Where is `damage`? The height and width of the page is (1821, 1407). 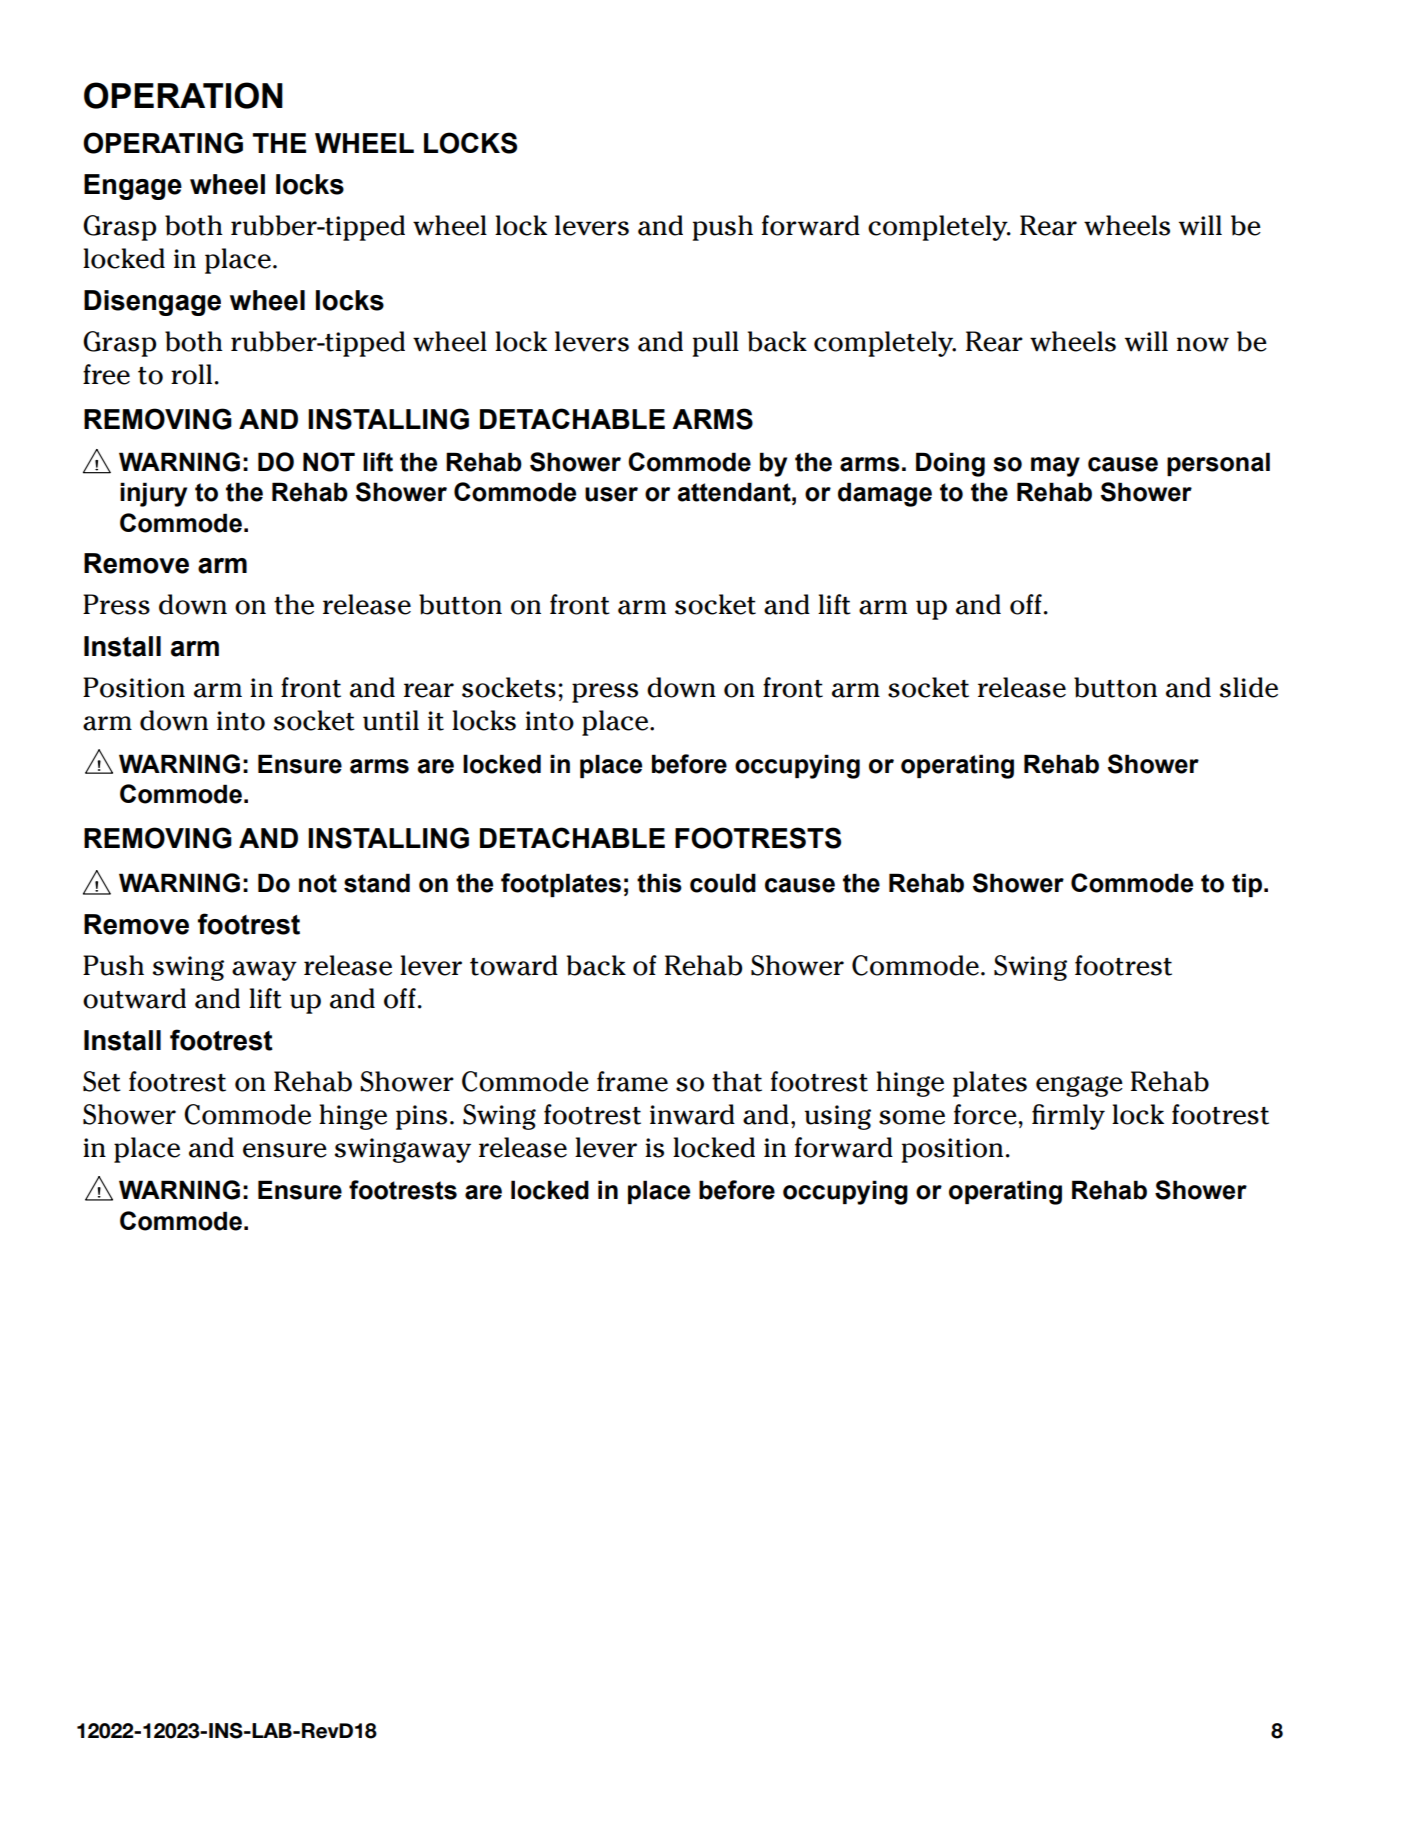
damage is located at coordinates (885, 494).
